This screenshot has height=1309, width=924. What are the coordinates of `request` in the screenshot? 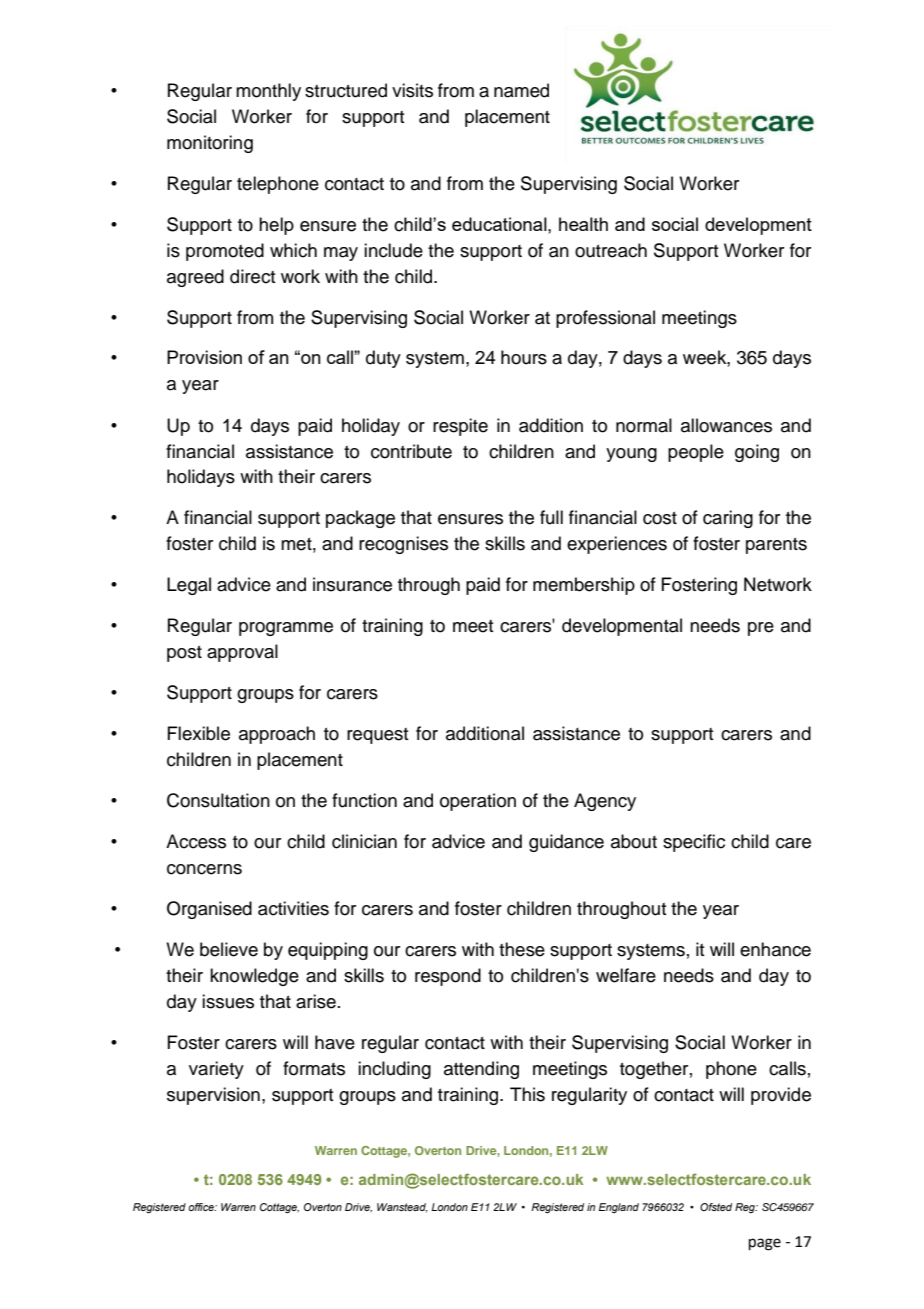 It's located at (377, 736).
